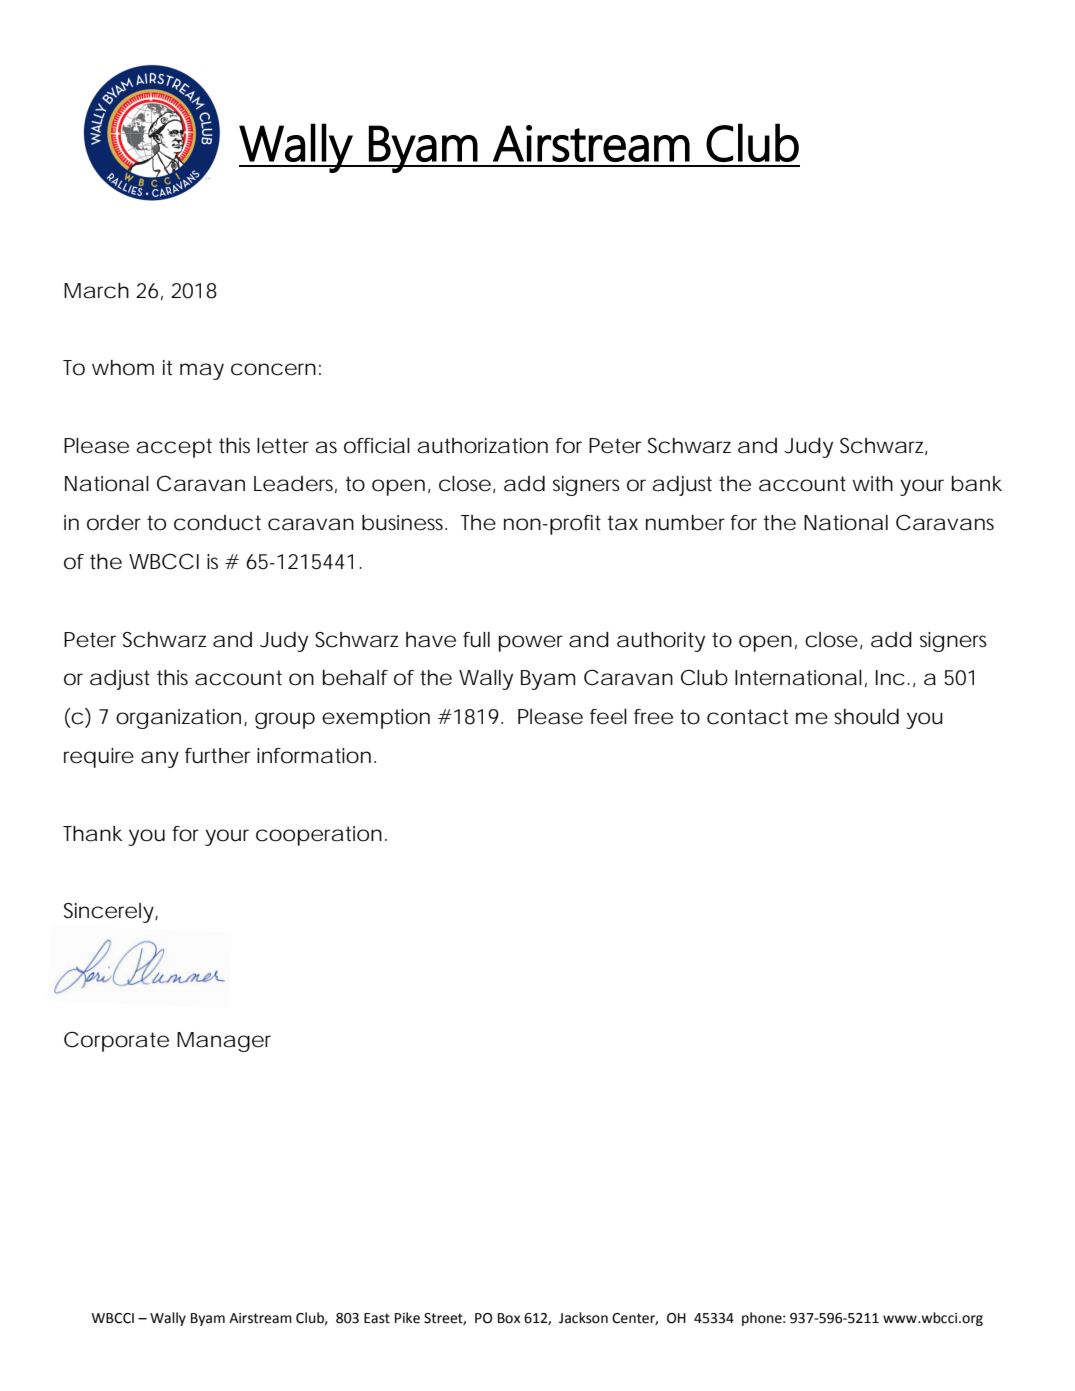 The image size is (1075, 1391). Describe the element at coordinates (747, 717) in the document. I see `contact` at that location.
